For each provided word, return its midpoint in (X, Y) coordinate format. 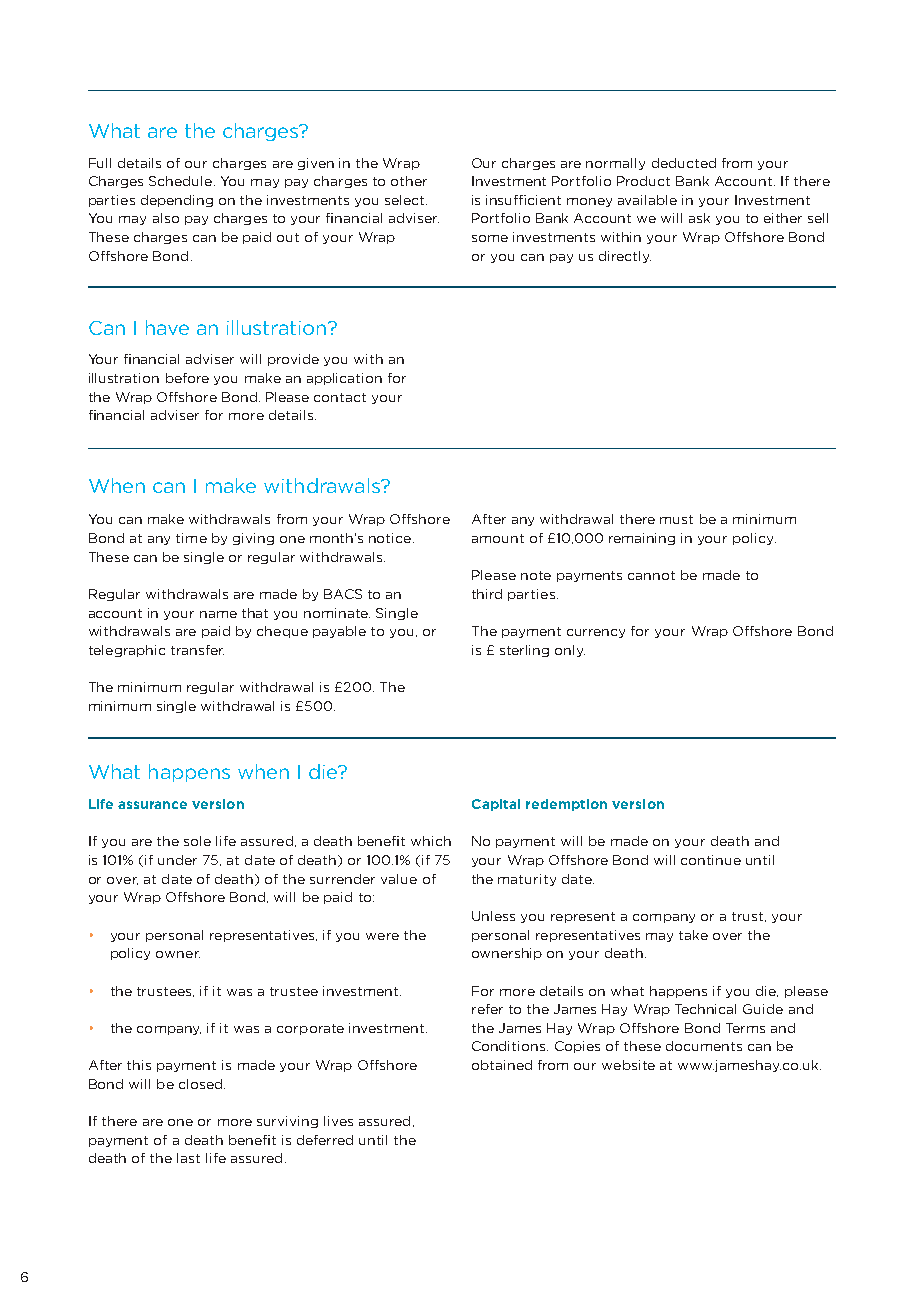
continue (711, 860)
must (676, 519)
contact (340, 397)
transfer (197, 650)
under (177, 860)
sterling (524, 651)
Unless (493, 916)
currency (596, 633)
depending (177, 201)
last (188, 1158)
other (409, 181)
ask (699, 218)
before (187, 378)
